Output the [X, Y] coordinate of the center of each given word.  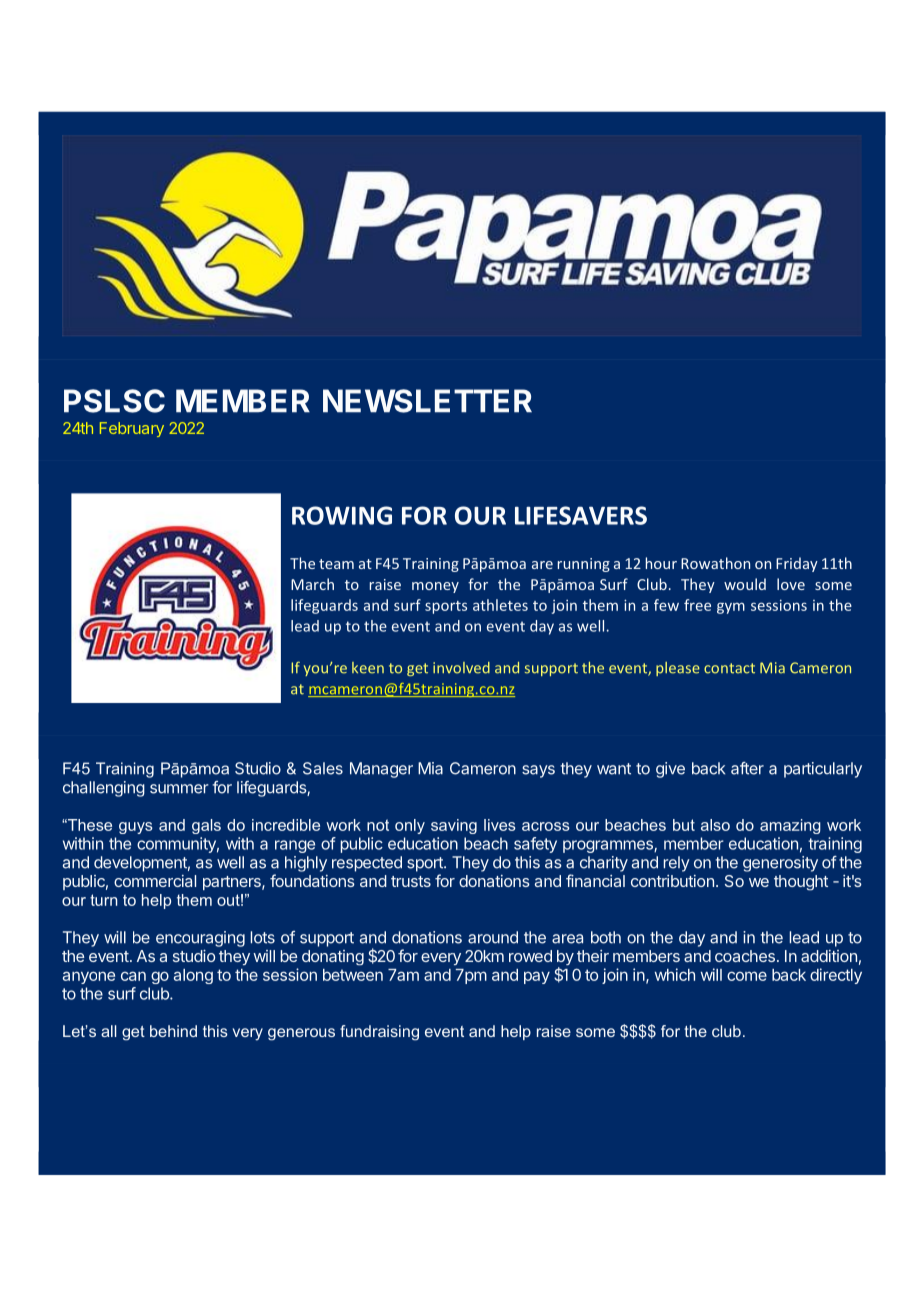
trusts [411, 881]
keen [368, 668]
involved [461, 668]
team [336, 564]
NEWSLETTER [427, 401]
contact [729, 668]
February [132, 429]
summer [179, 789]
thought [801, 883]
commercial [155, 881]
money [435, 587]
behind [173, 1031]
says [538, 771]
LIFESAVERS [581, 515]
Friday [797, 564]
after [747, 768]
